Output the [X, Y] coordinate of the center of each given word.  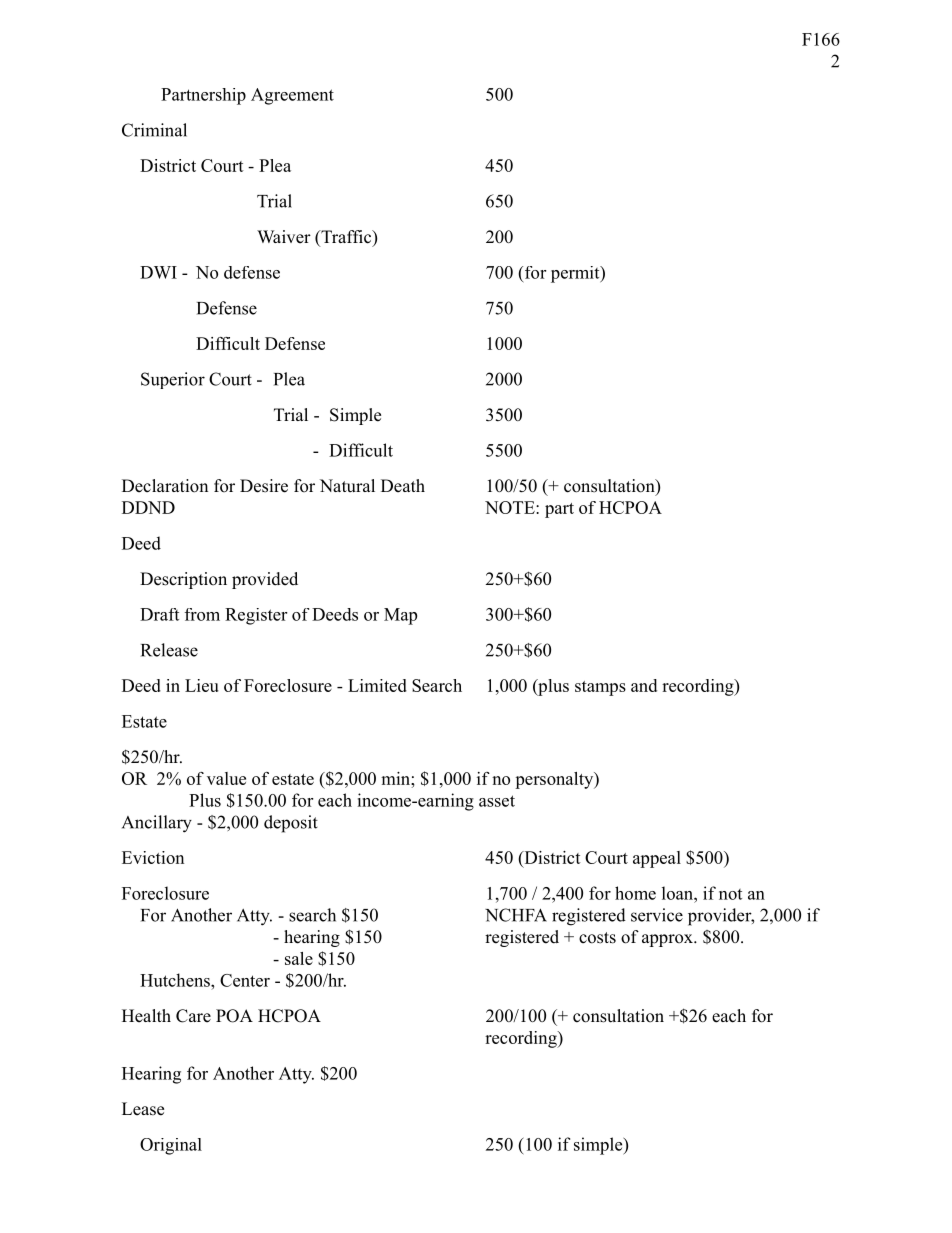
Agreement [292, 96]
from [202, 614]
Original [171, 1146]
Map [400, 616]
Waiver [284, 237]
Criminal [154, 130]
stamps [600, 688]
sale [299, 958]
